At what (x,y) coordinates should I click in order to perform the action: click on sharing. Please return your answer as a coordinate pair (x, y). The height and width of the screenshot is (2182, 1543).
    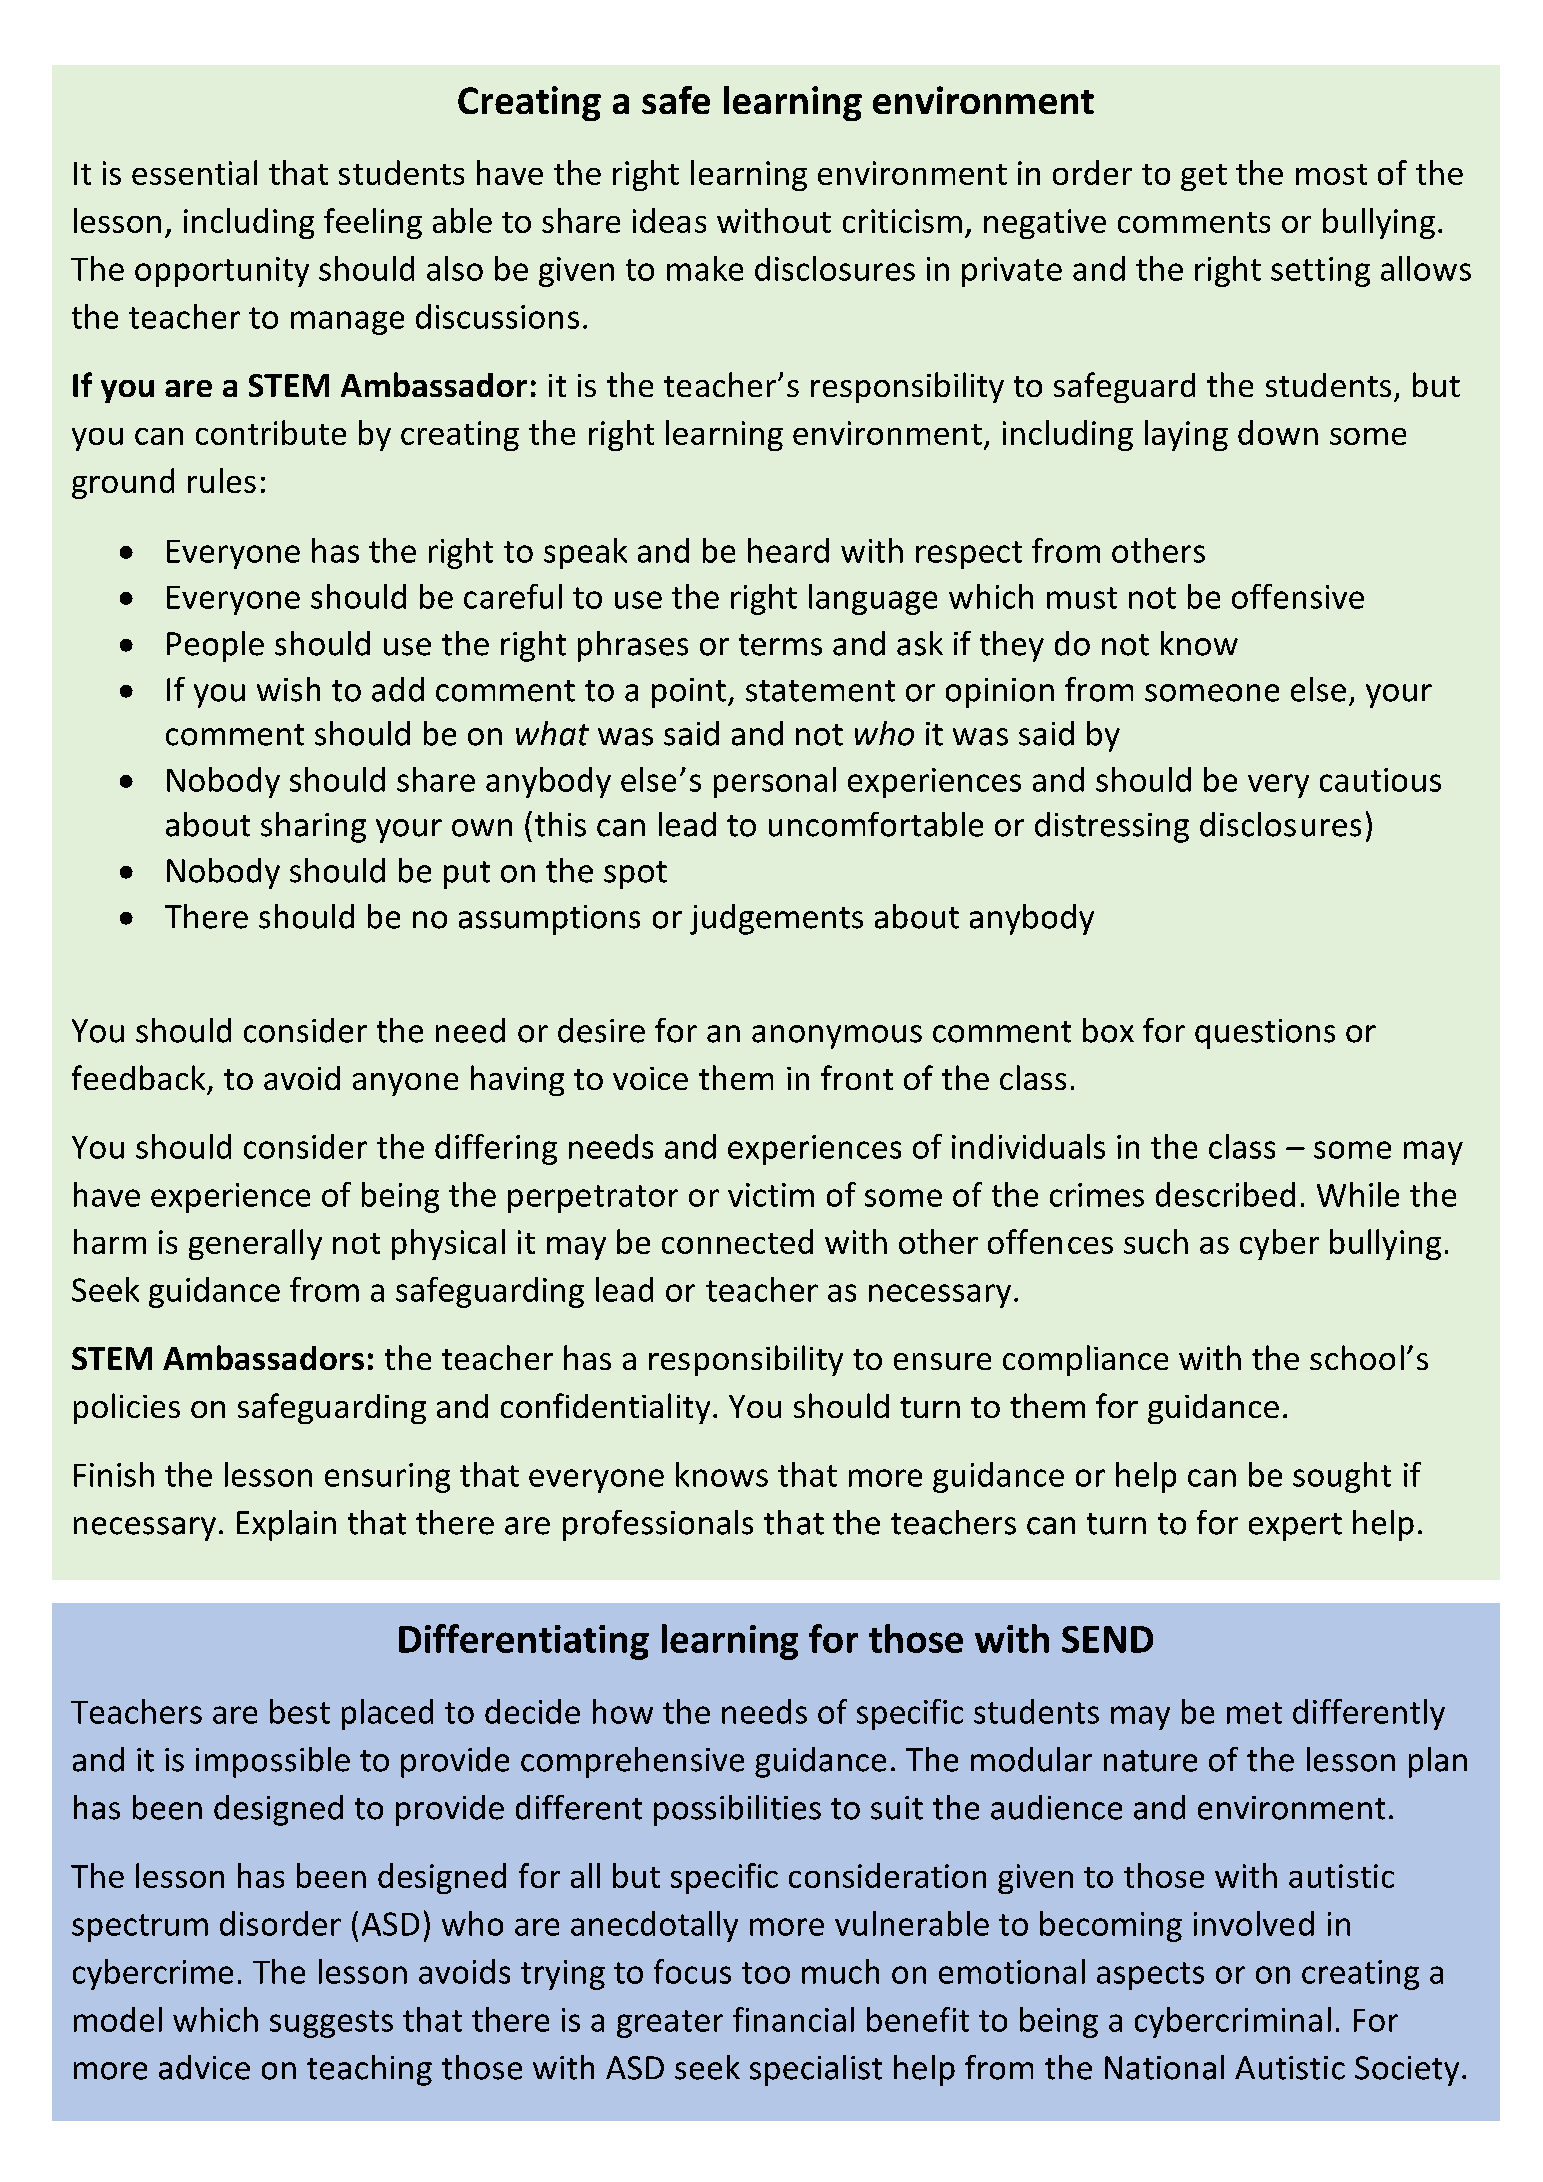
    Looking at the image, I should click on (313, 827).
